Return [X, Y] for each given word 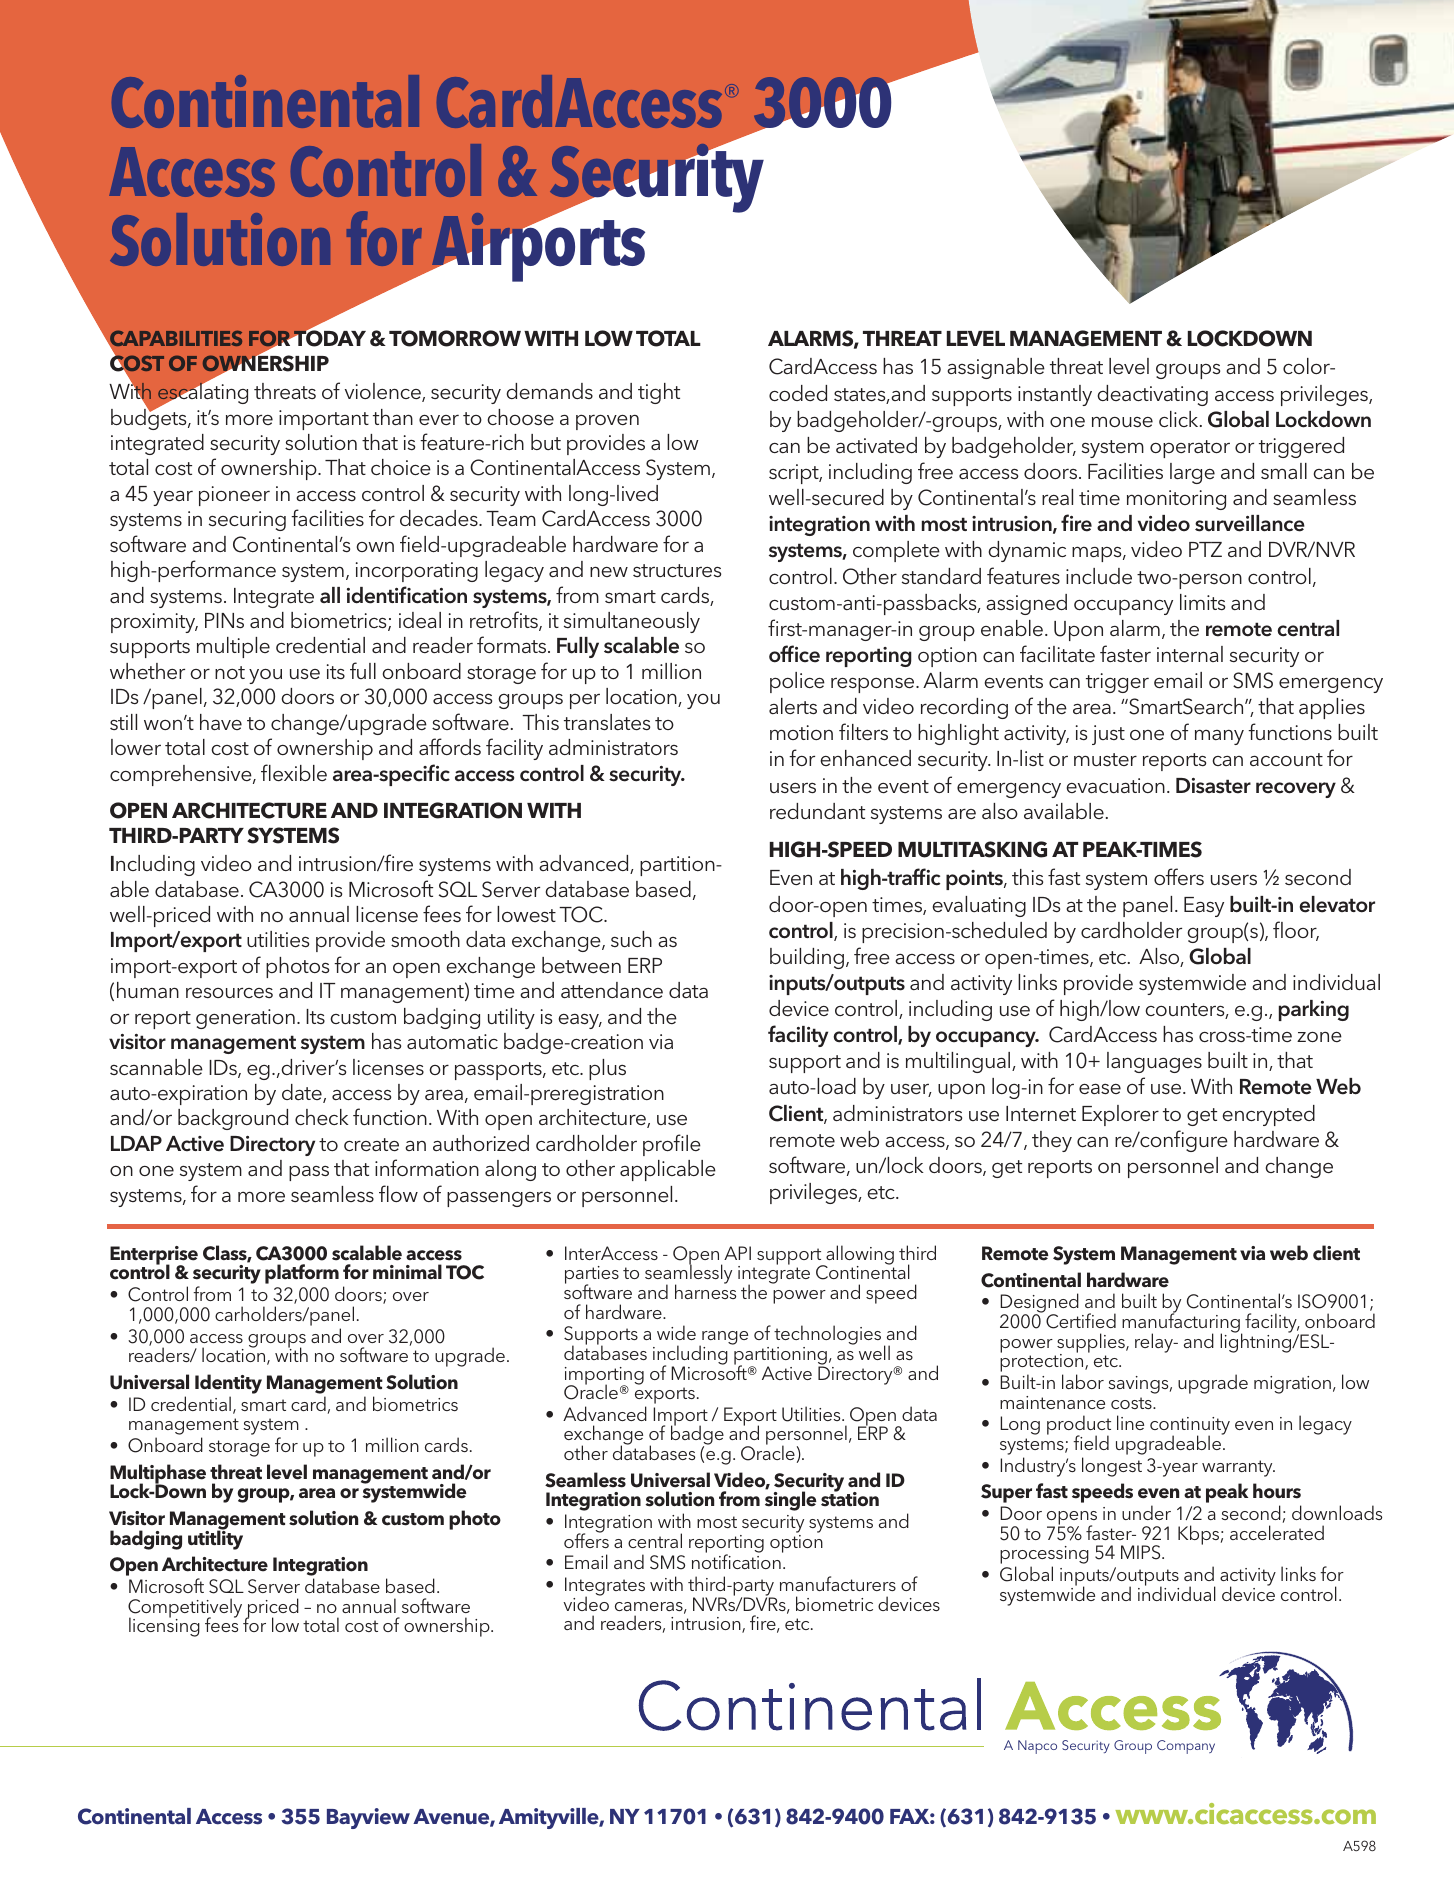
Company [1186, 1747]
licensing [164, 1626]
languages [1154, 1062]
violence [384, 392]
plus [607, 1069]
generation [245, 1019]
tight [659, 393]
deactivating [1152, 395]
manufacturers [838, 1583]
